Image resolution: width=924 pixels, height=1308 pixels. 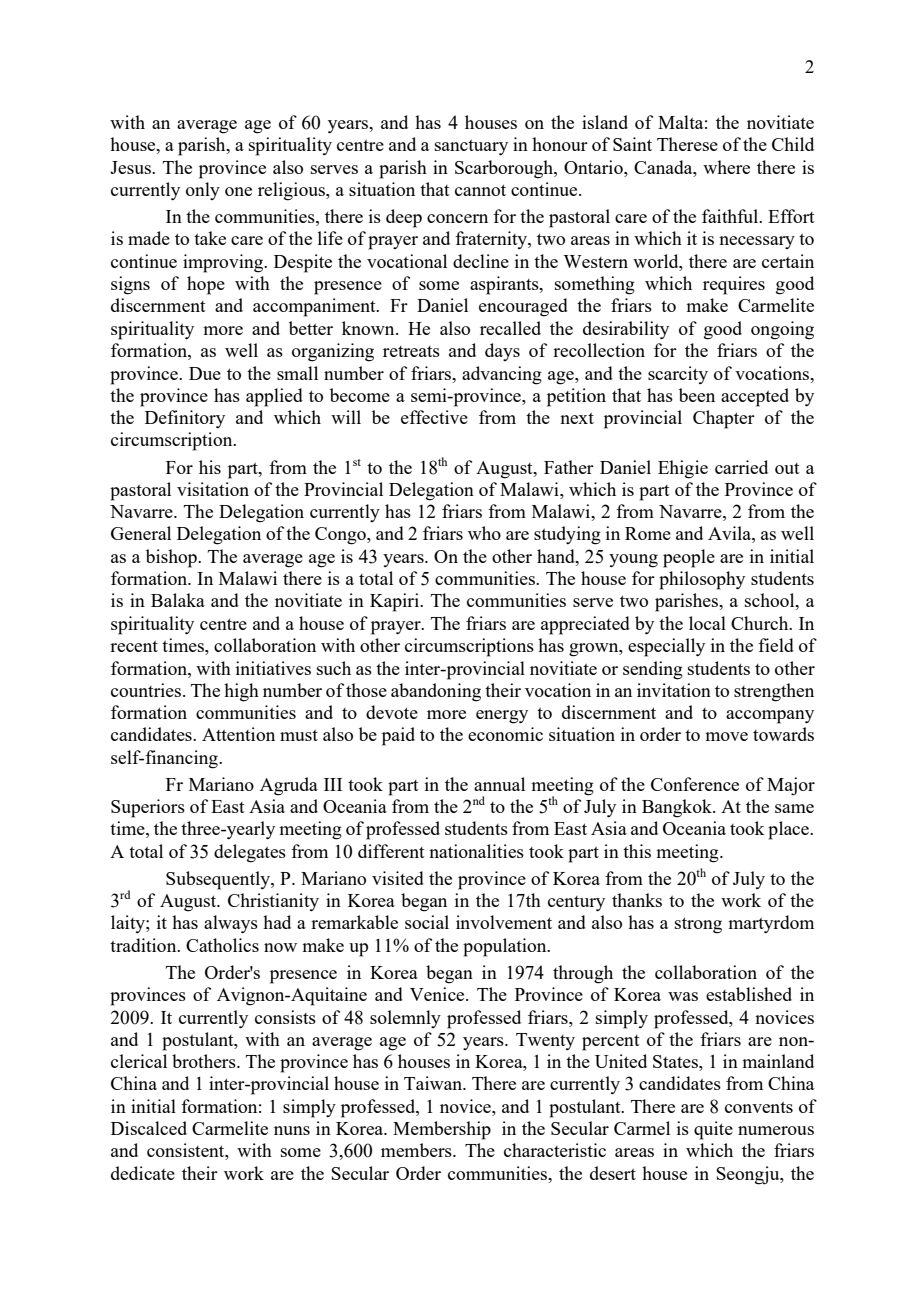 What do you see at coordinates (476, 851) in the screenshot?
I see `nationalities` at bounding box center [476, 851].
